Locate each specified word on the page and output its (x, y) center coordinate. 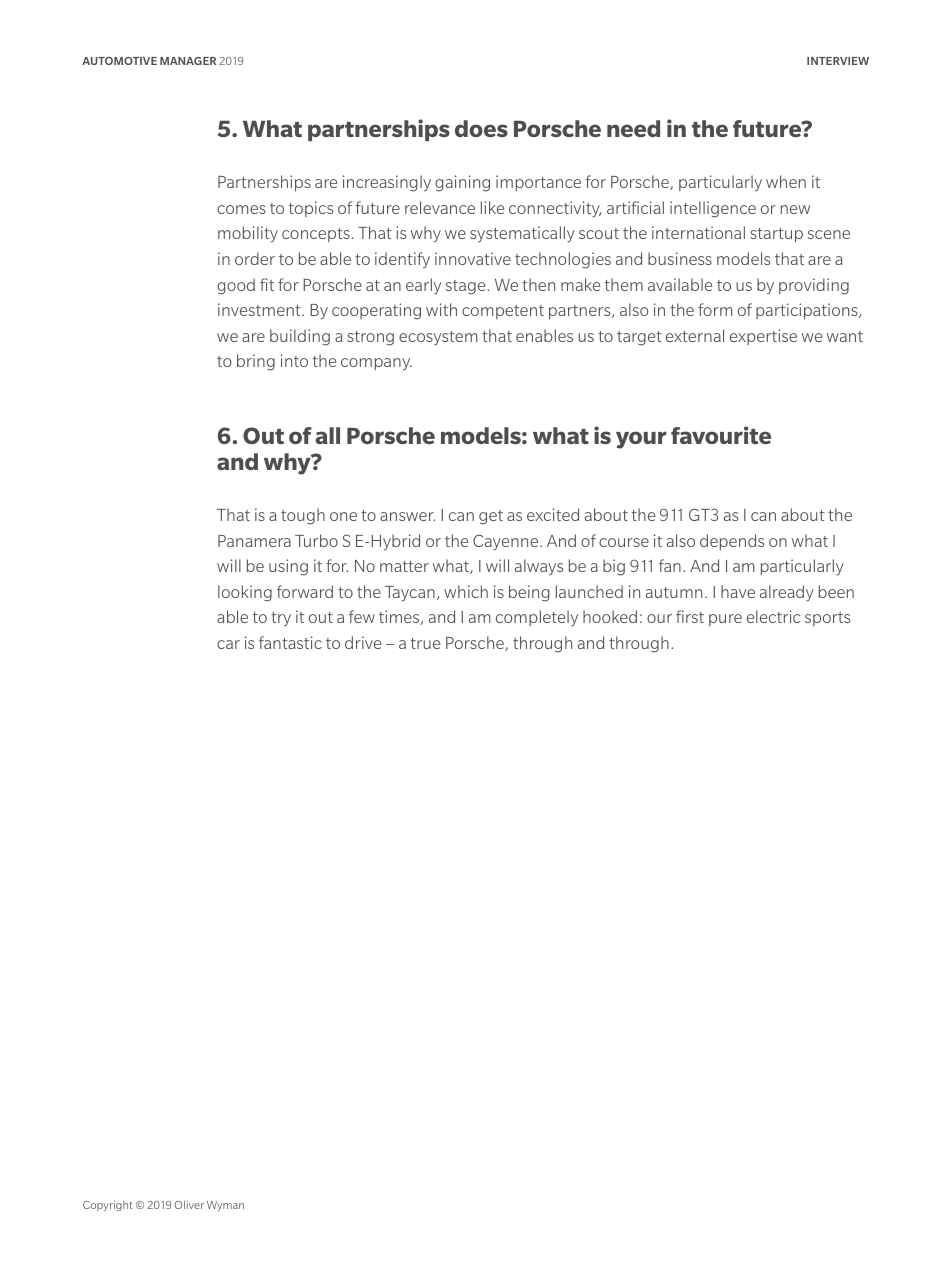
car (228, 644)
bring (256, 362)
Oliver (189, 1204)
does (481, 128)
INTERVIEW (838, 61)
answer (407, 516)
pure (725, 620)
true (425, 643)
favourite (721, 435)
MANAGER (188, 61)
